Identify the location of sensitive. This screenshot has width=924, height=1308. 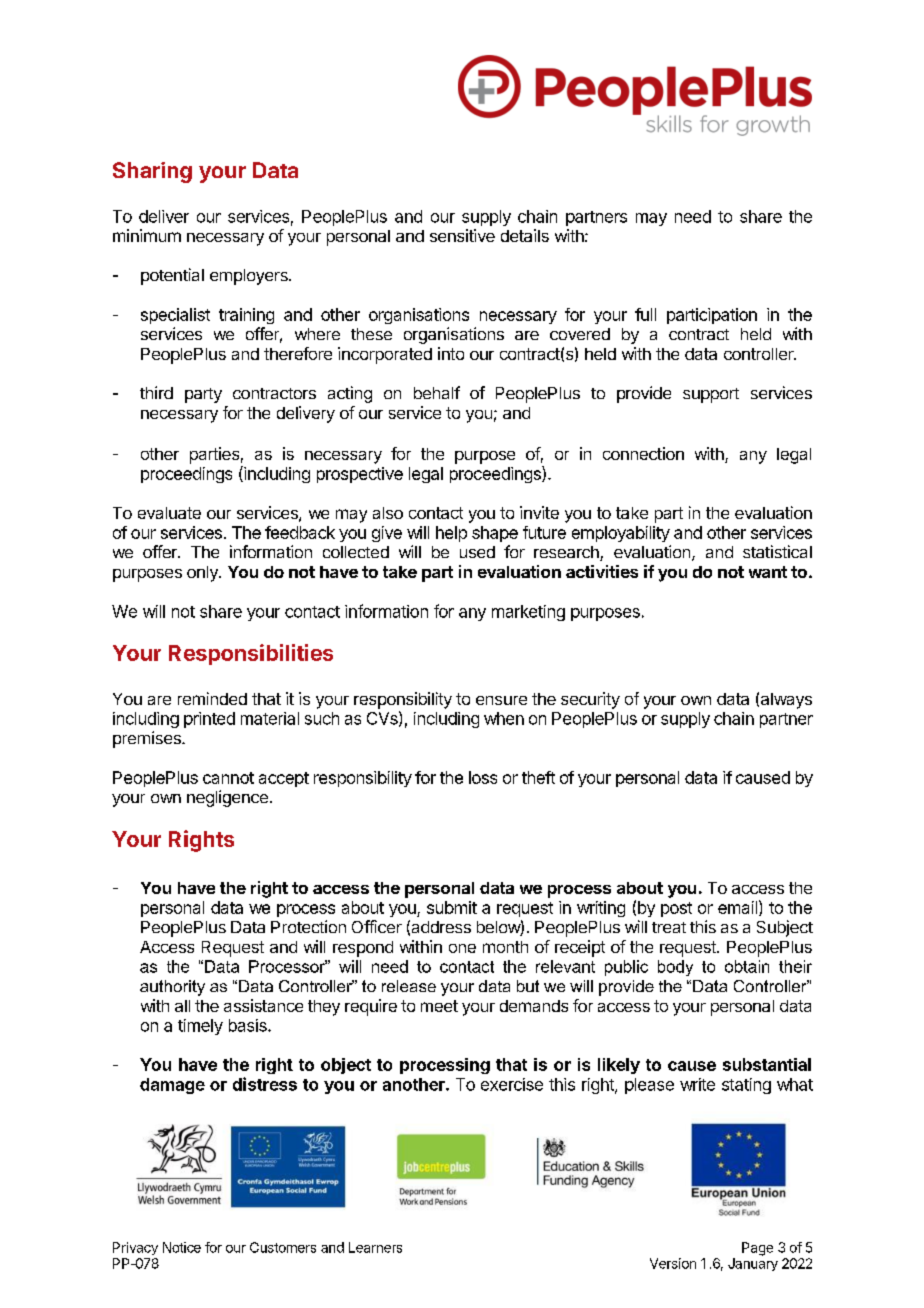
(462, 235).
